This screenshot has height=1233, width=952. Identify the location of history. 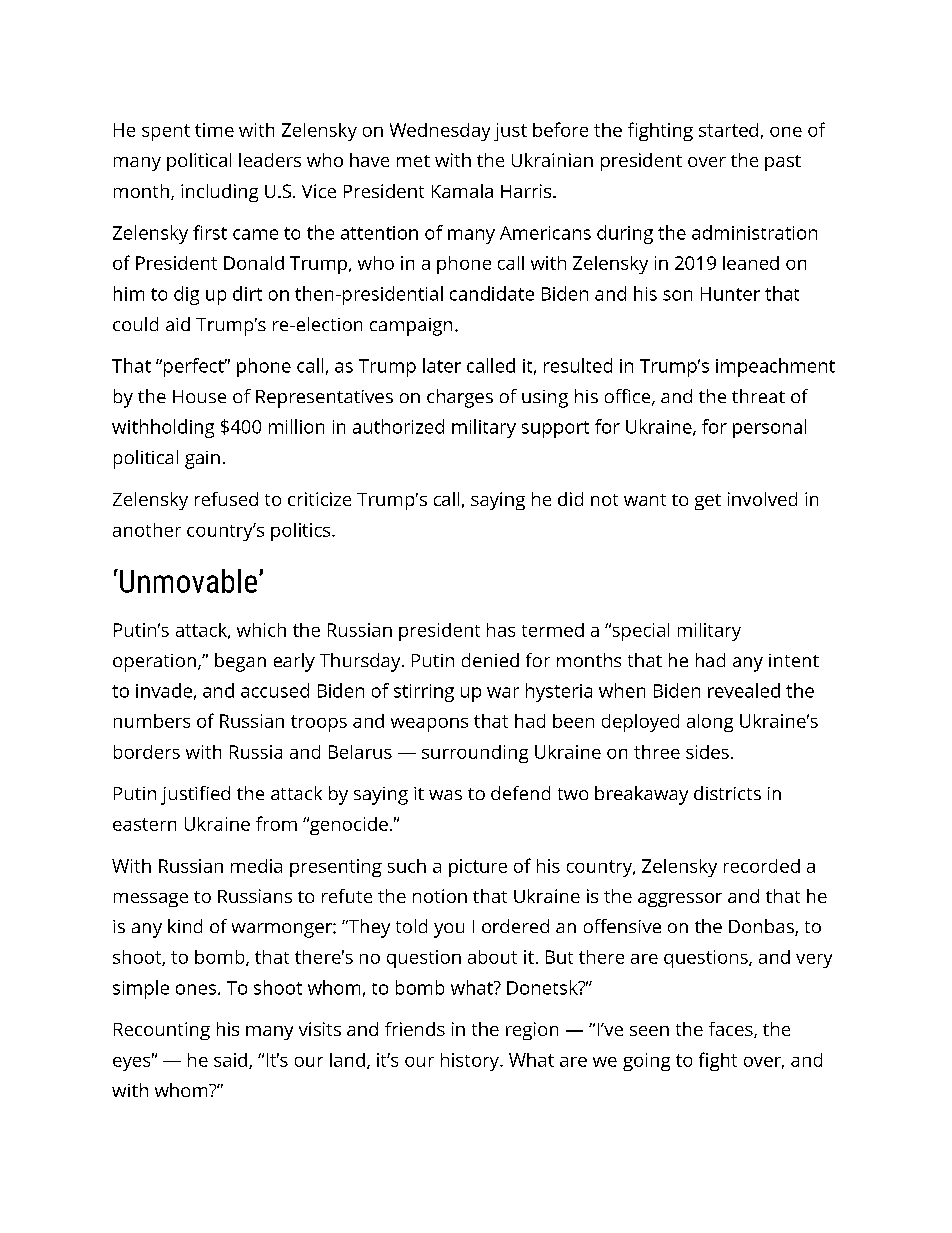
(471, 1062).
